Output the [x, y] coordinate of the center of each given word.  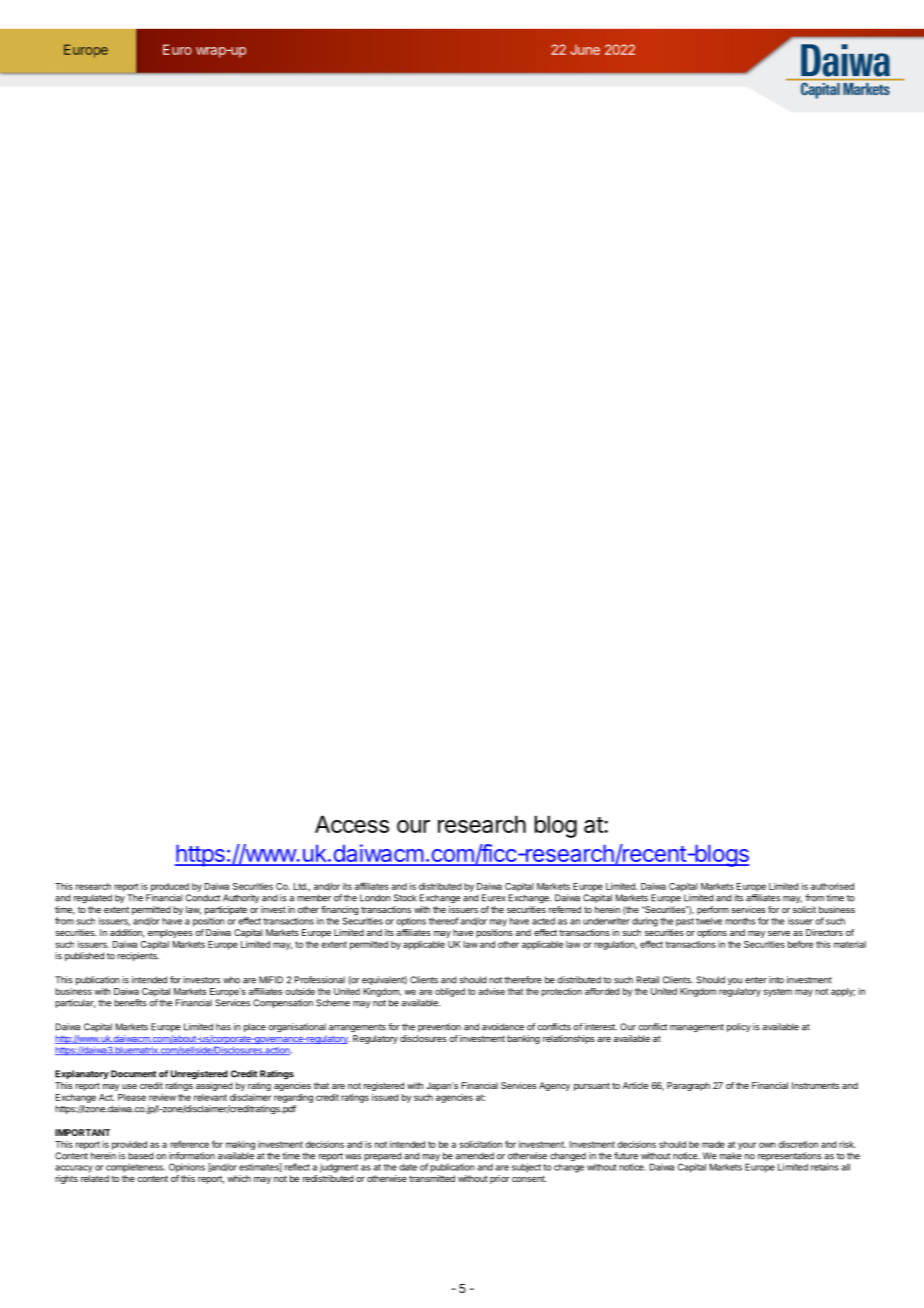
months [740, 921]
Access [352, 824]
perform [713, 910]
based [141, 1156]
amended [474, 1156]
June [585, 49]
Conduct [203, 898]
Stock [405, 898]
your [747, 1146]
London [375, 898]
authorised [832, 886]
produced [170, 887]
